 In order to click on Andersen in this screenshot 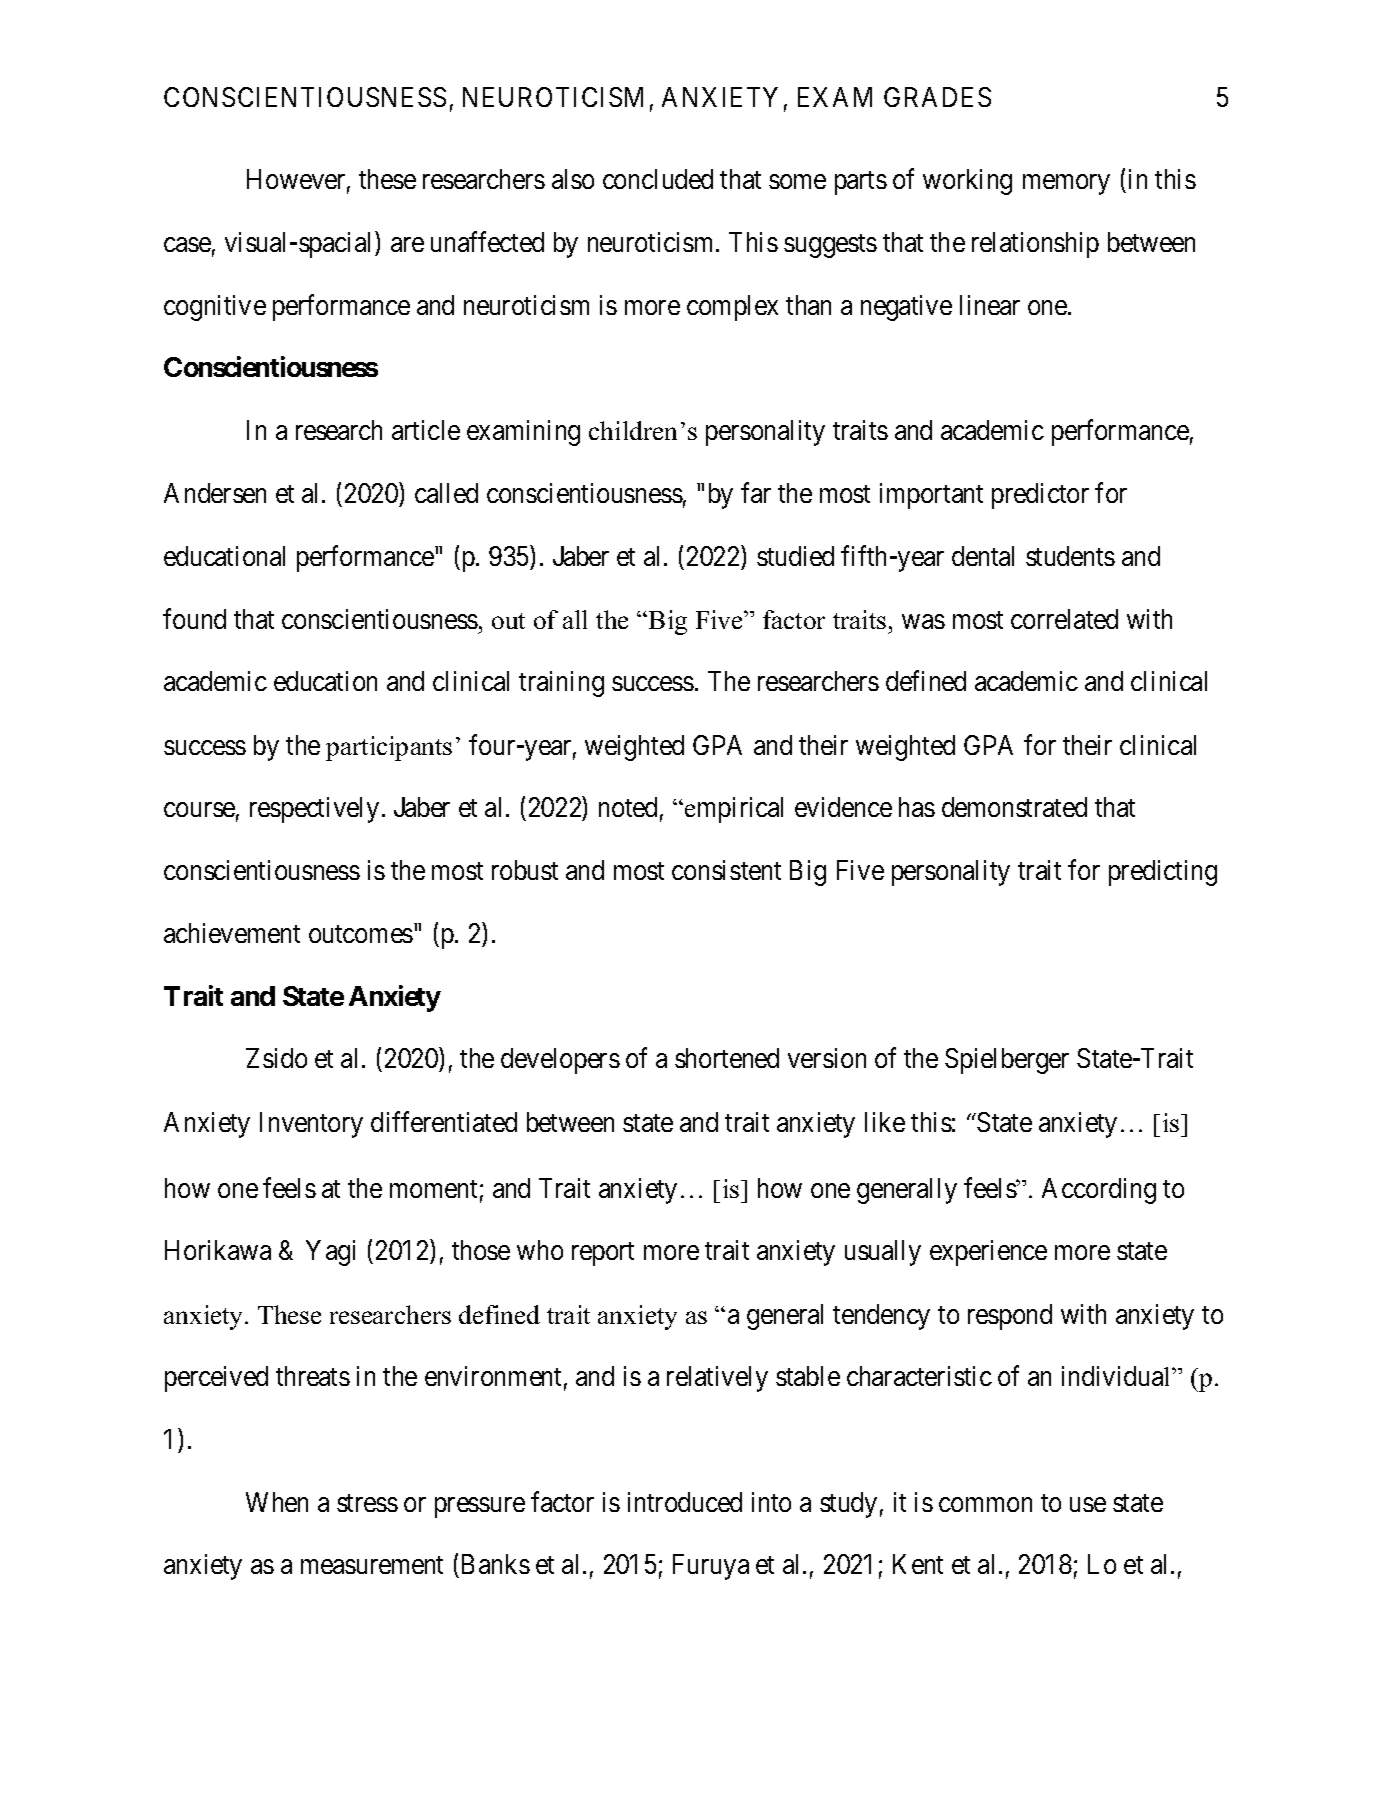, I will do `click(215, 493)`.
